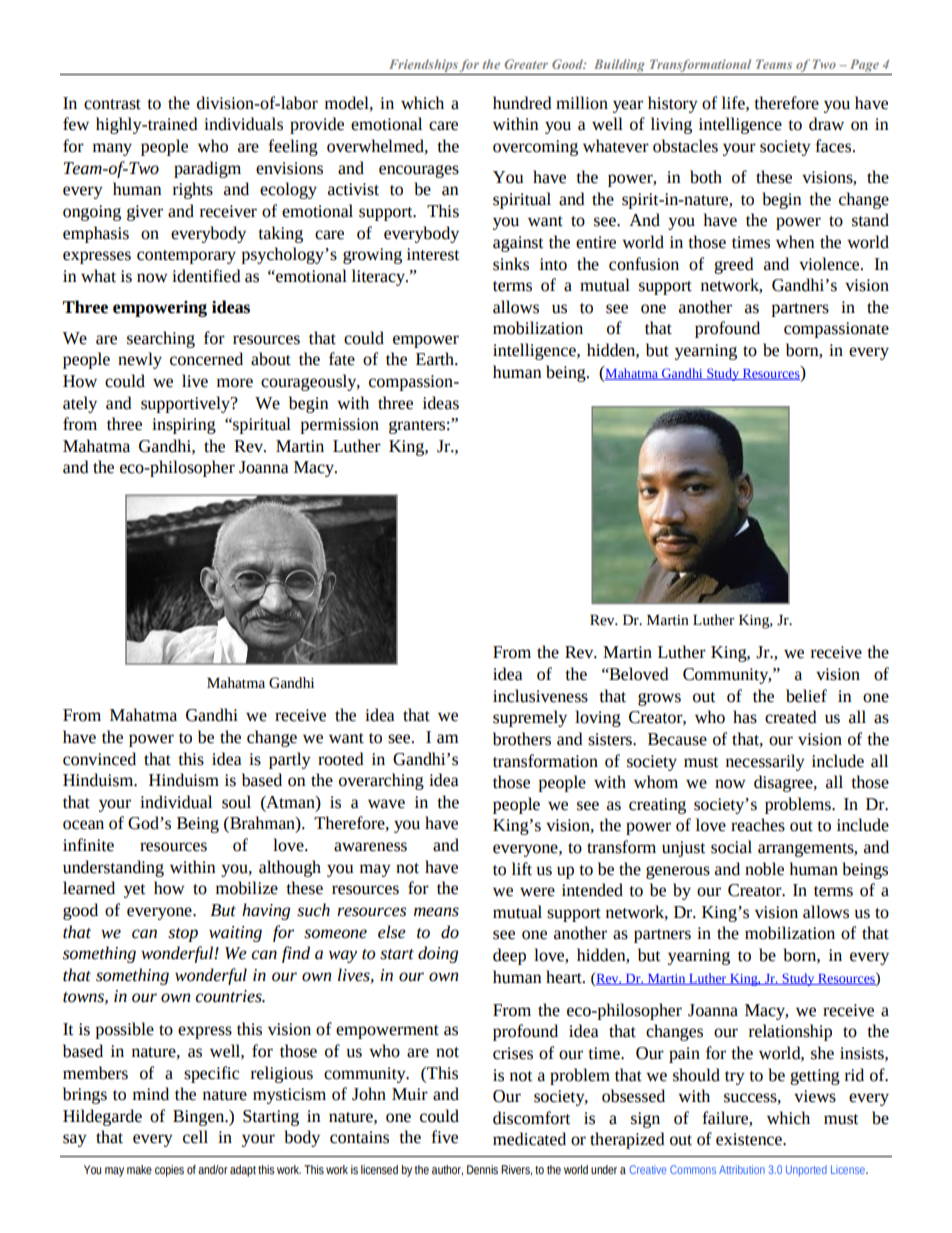  Describe the element at coordinates (734, 265) in the document. I see `greed` at that location.
